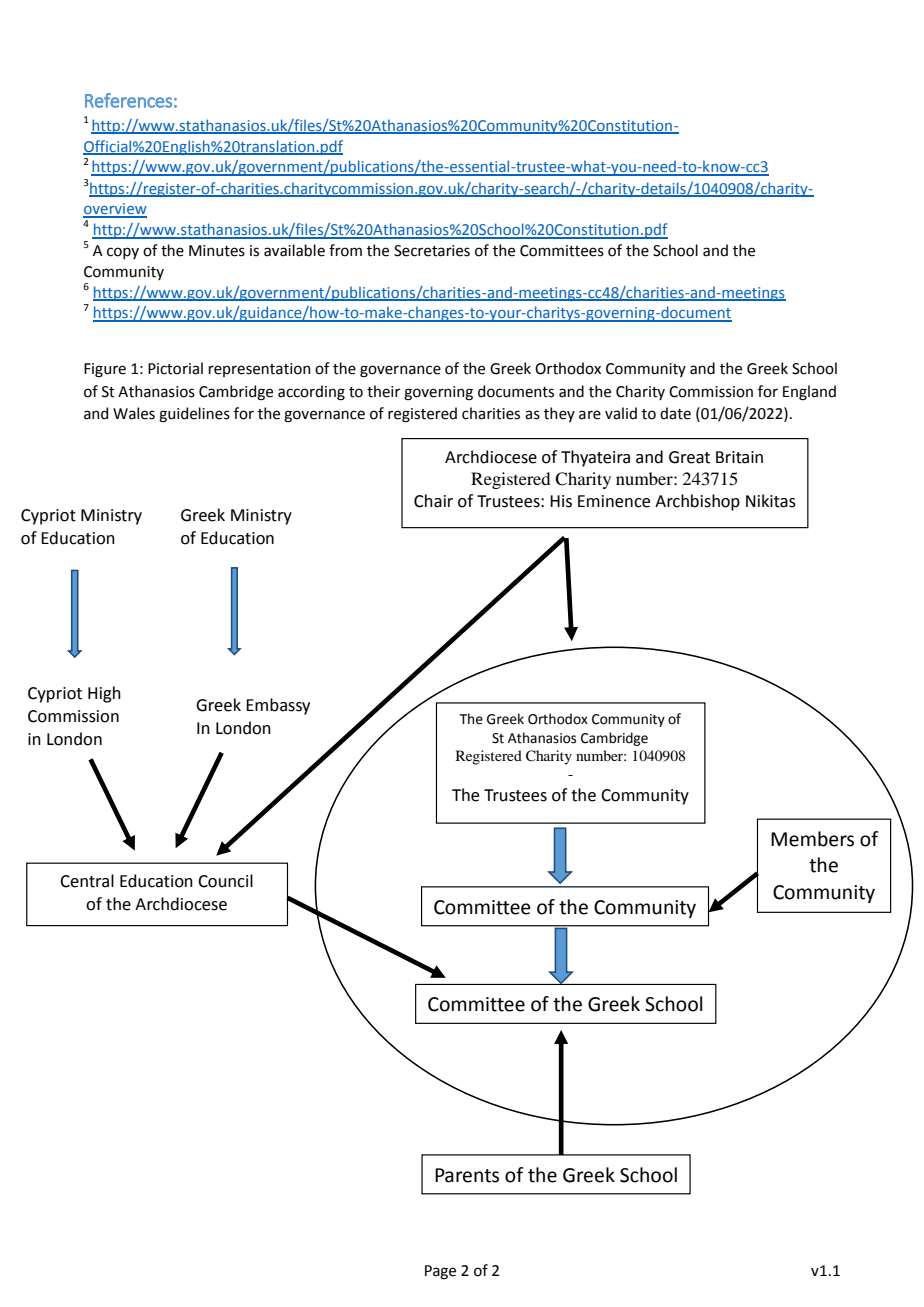 The image size is (924, 1307). I want to click on Secretaries, so click(432, 251).
